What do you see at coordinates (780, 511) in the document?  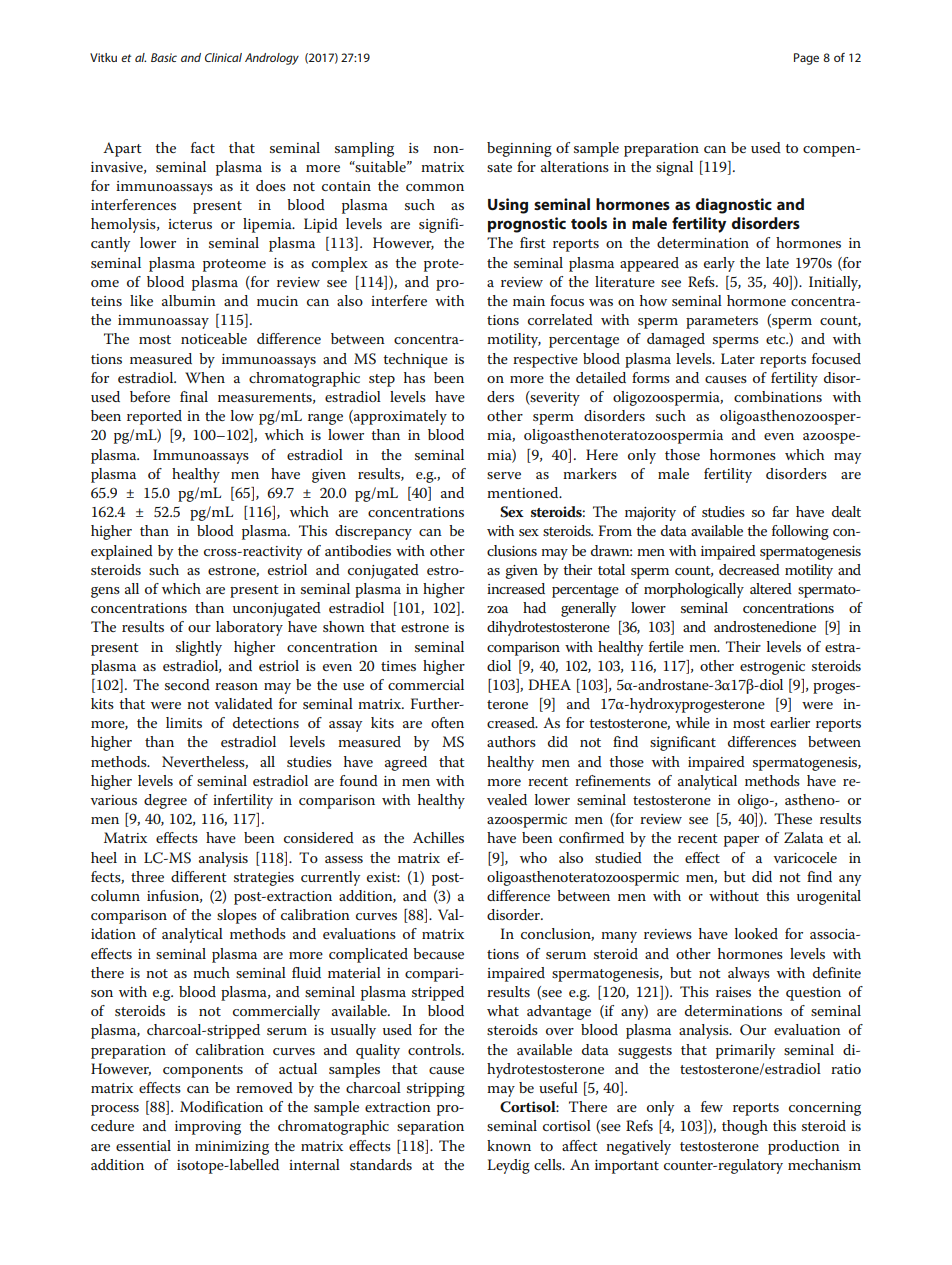 I see `far` at bounding box center [780, 511].
